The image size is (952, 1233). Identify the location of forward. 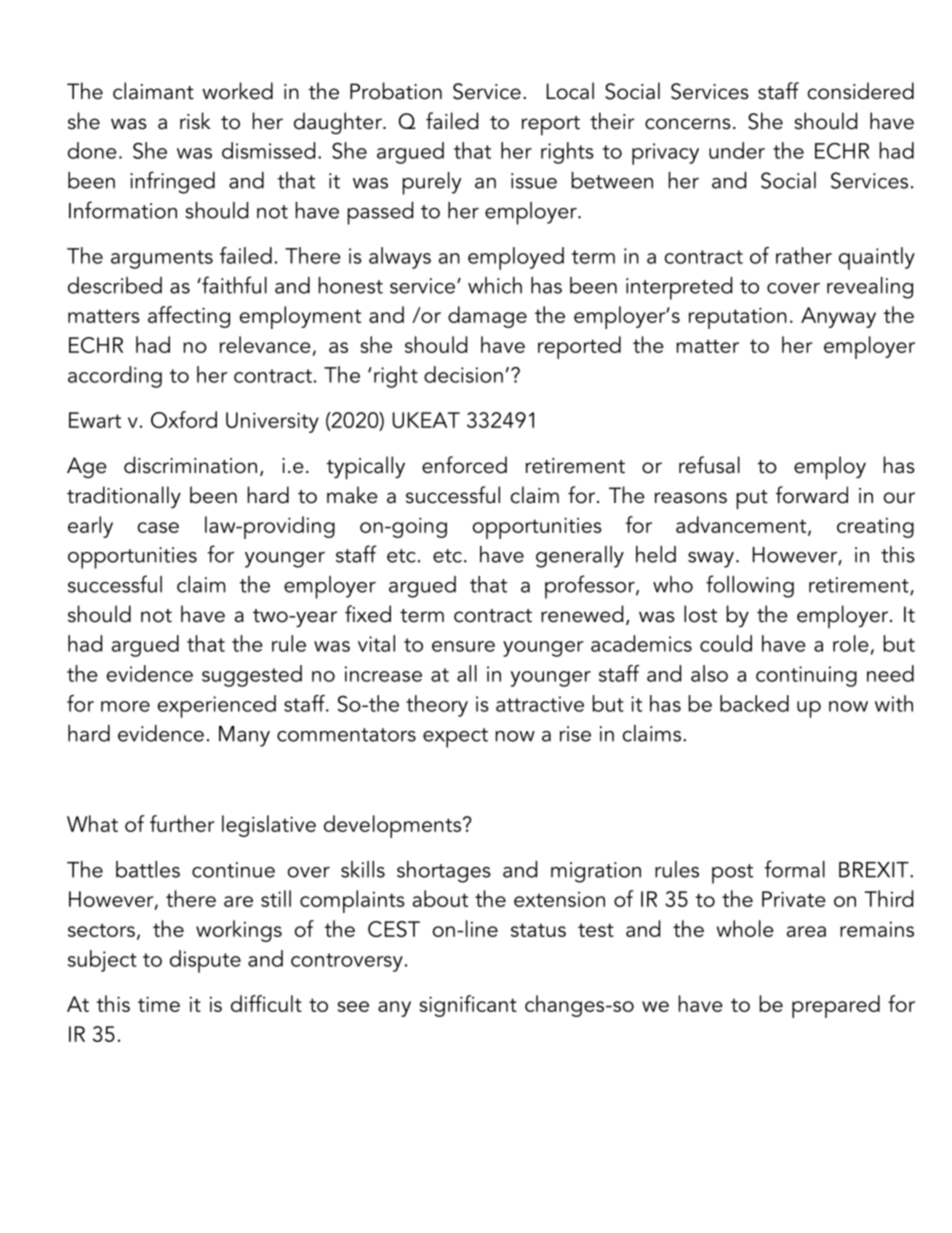
(812, 495).
